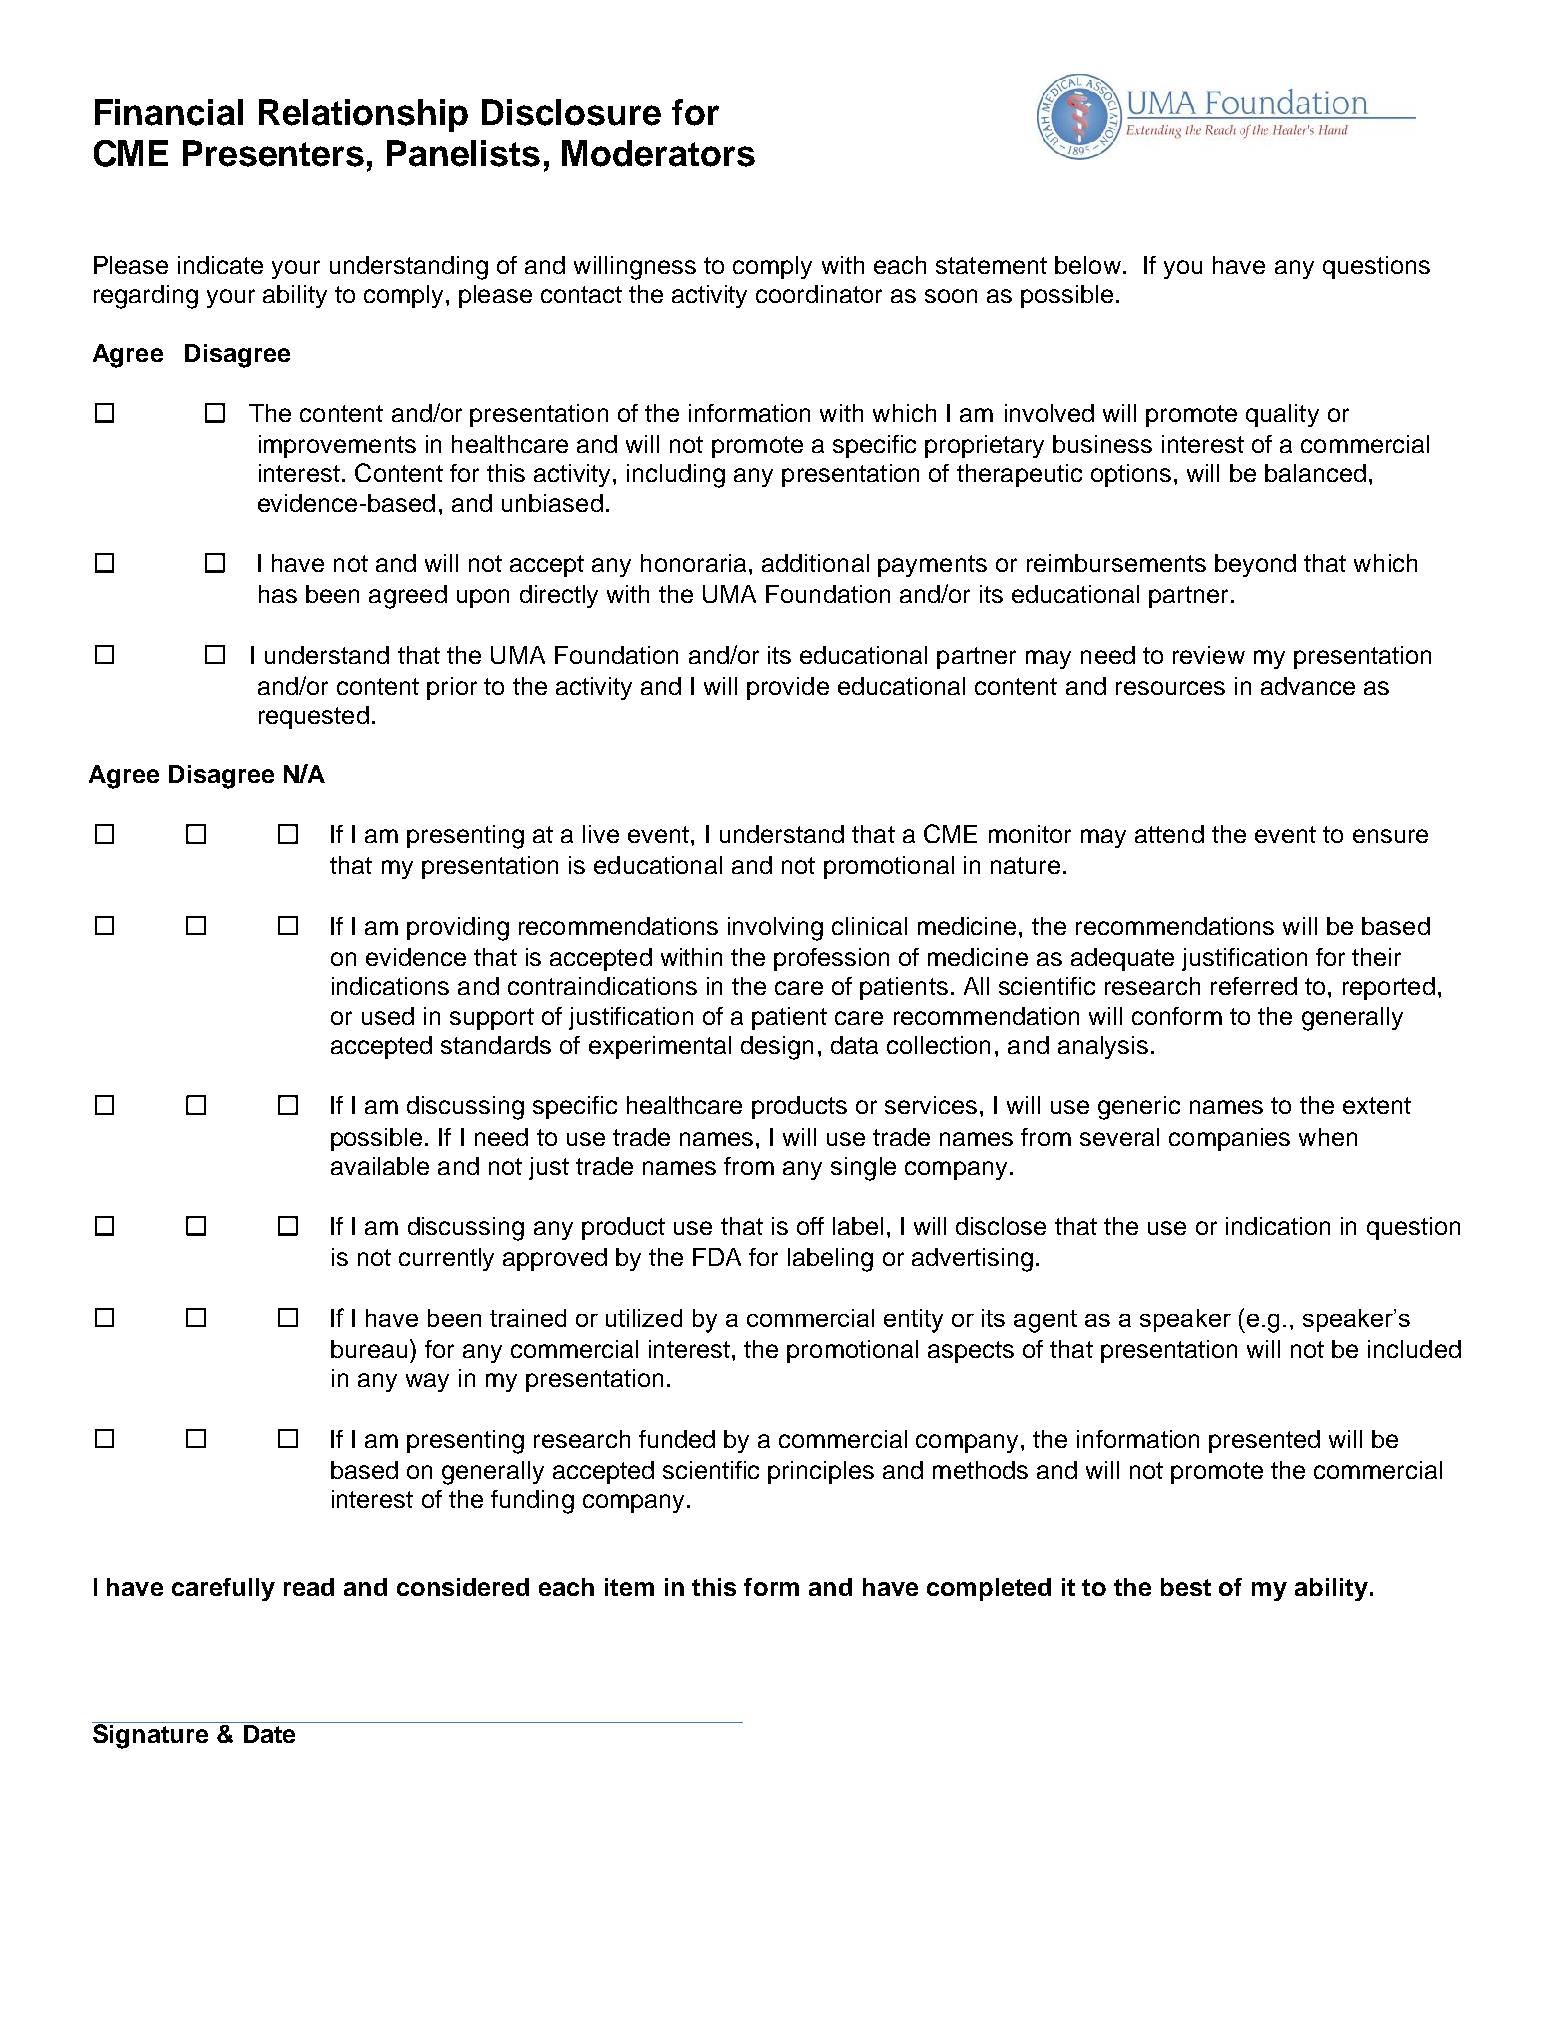 The width and height of the screenshot is (1559, 2017). What do you see at coordinates (788, 688) in the screenshot?
I see `provide` at bounding box center [788, 688].
